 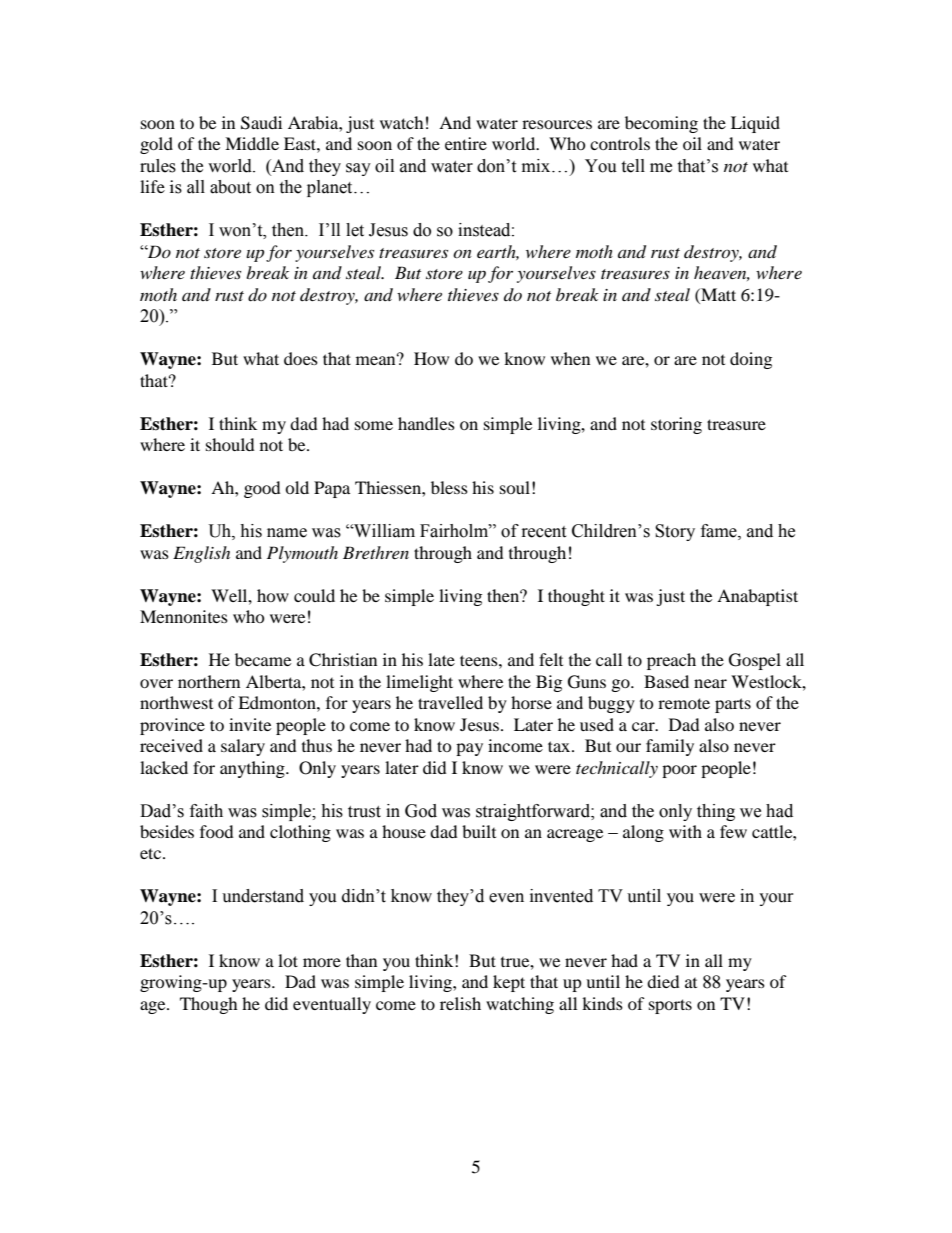 What do you see at coordinates (450, 702) in the page?
I see `travelled` at bounding box center [450, 702].
